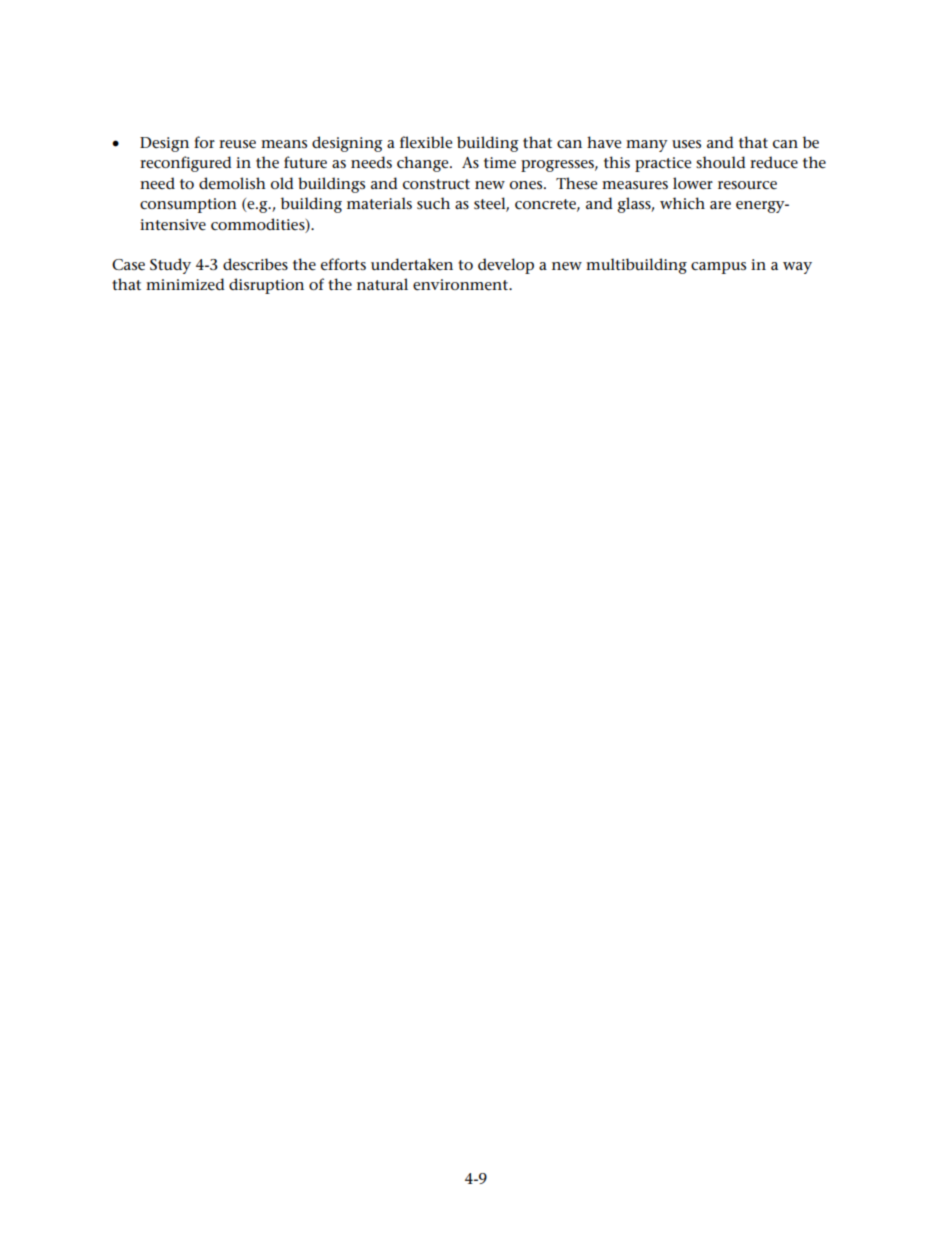 The image size is (952, 1233). I want to click on such, so click(433, 203).
